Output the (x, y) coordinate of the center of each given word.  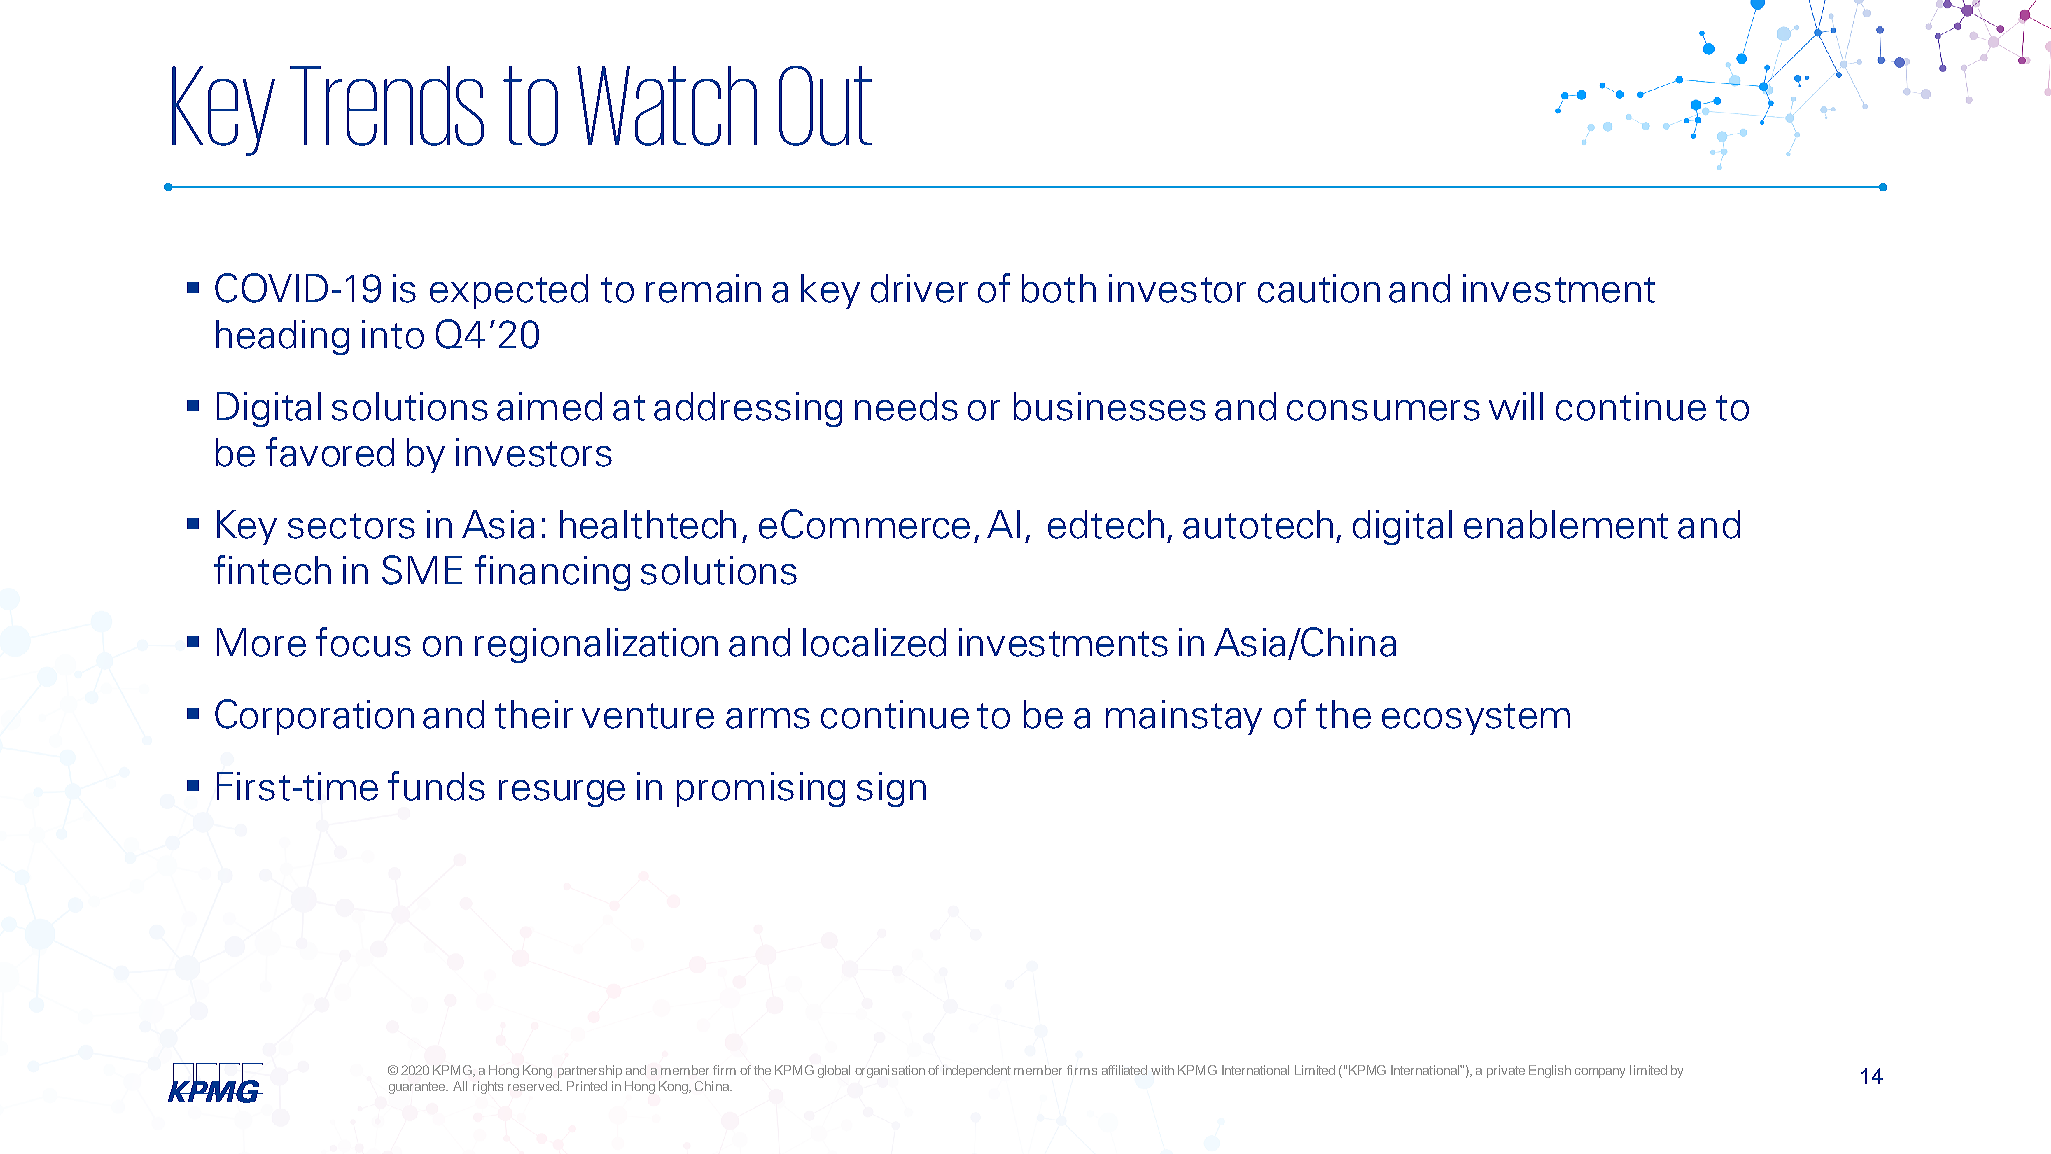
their (534, 714)
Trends (387, 106)
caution (1319, 288)
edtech (1106, 524)
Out (825, 106)
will (1516, 406)
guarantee (418, 1088)
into (393, 334)
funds (436, 786)
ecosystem (1476, 719)
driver (919, 288)
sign (891, 789)
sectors (351, 526)
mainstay (1184, 717)
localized (874, 642)
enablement (1566, 524)
